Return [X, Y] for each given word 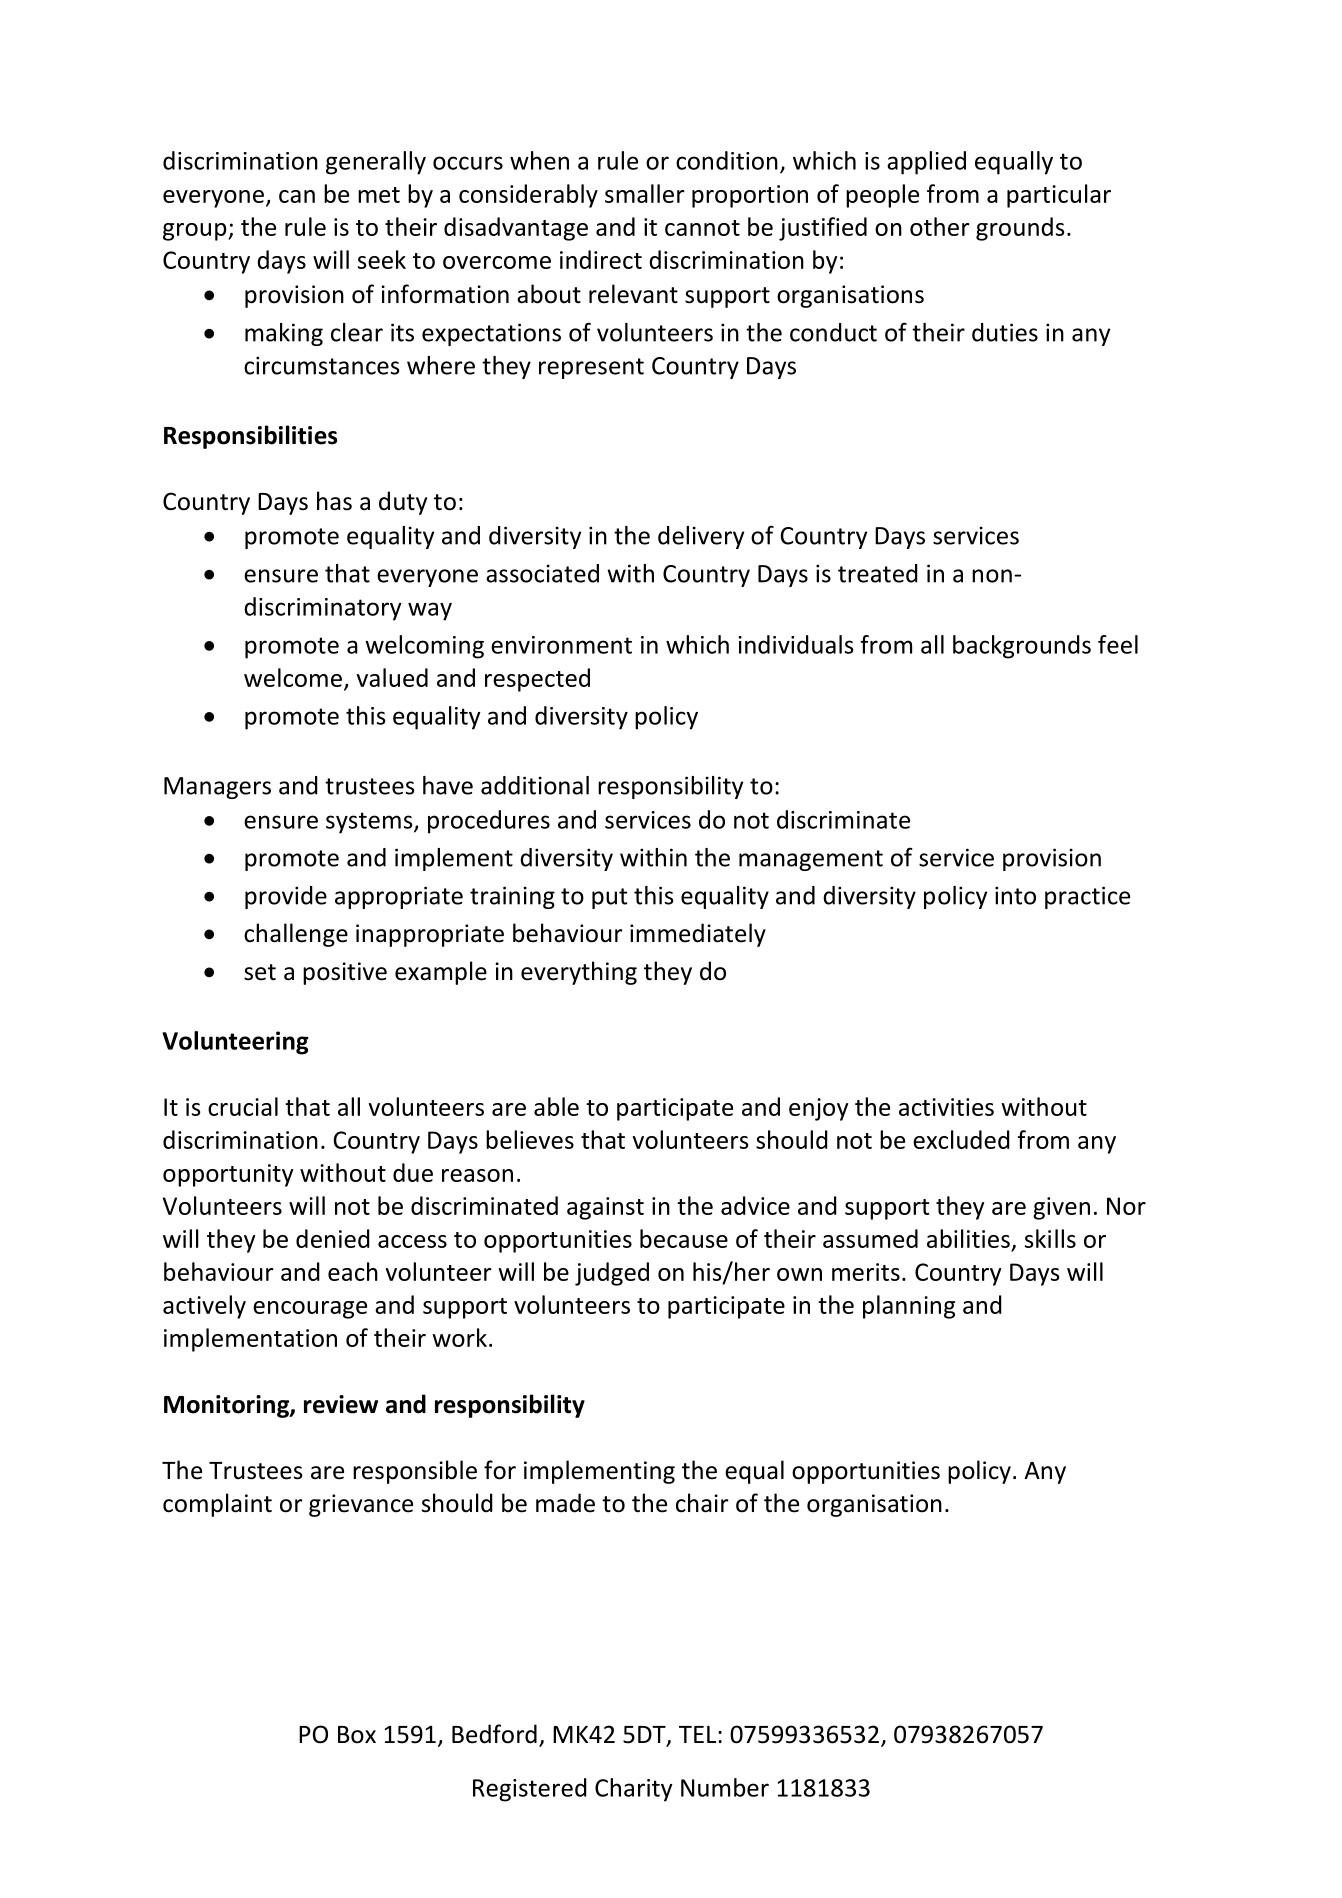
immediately [698, 935]
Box [357, 1735]
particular [1059, 196]
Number [725, 1787]
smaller [645, 193]
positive [345, 973]
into [1015, 895]
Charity [634, 1790]
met [379, 195]
